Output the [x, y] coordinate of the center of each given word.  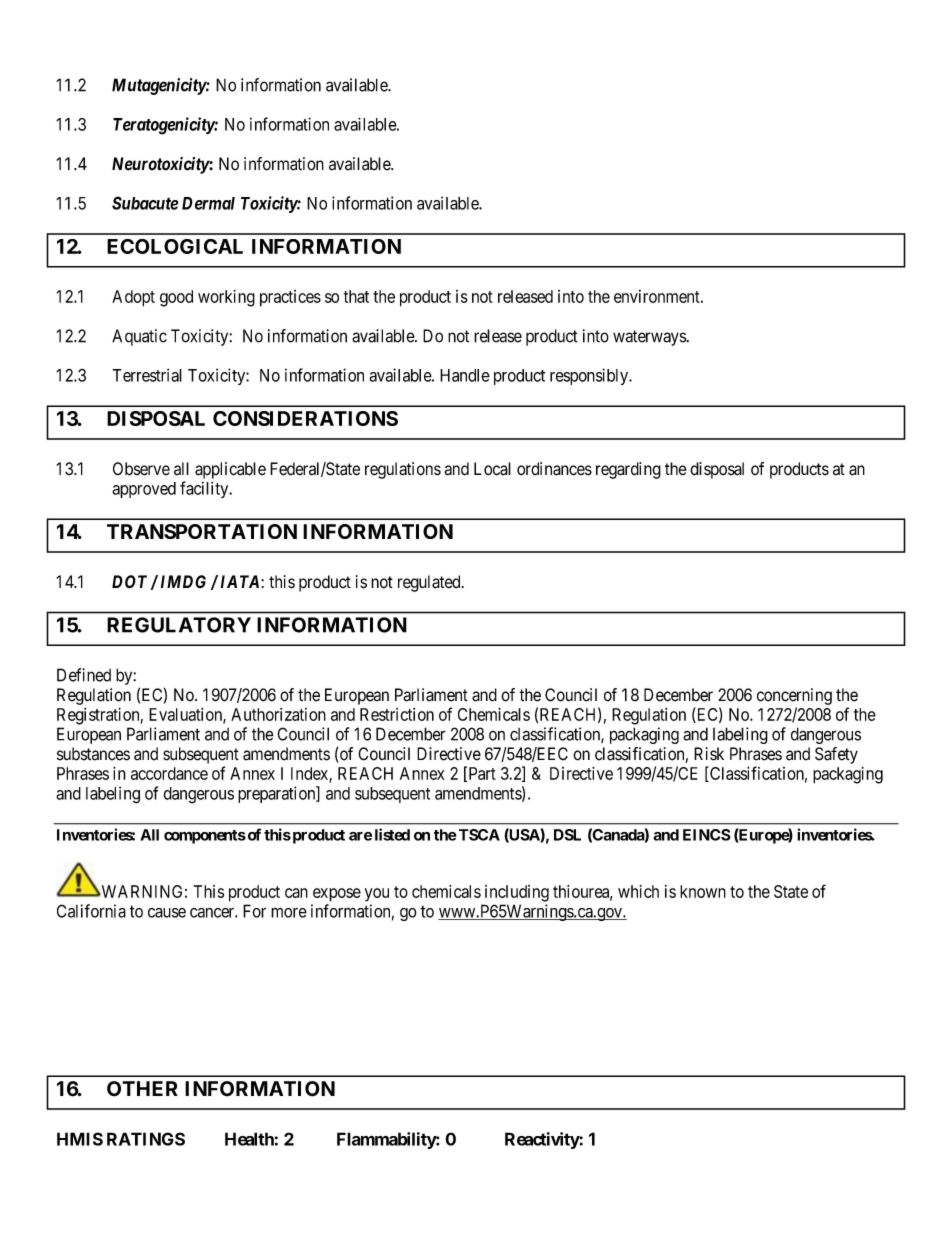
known [703, 891]
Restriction [397, 714]
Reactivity [542, 1140]
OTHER [142, 1089]
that [356, 296]
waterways [650, 338]
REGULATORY [179, 625]
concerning [794, 696]
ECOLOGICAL [175, 246]
